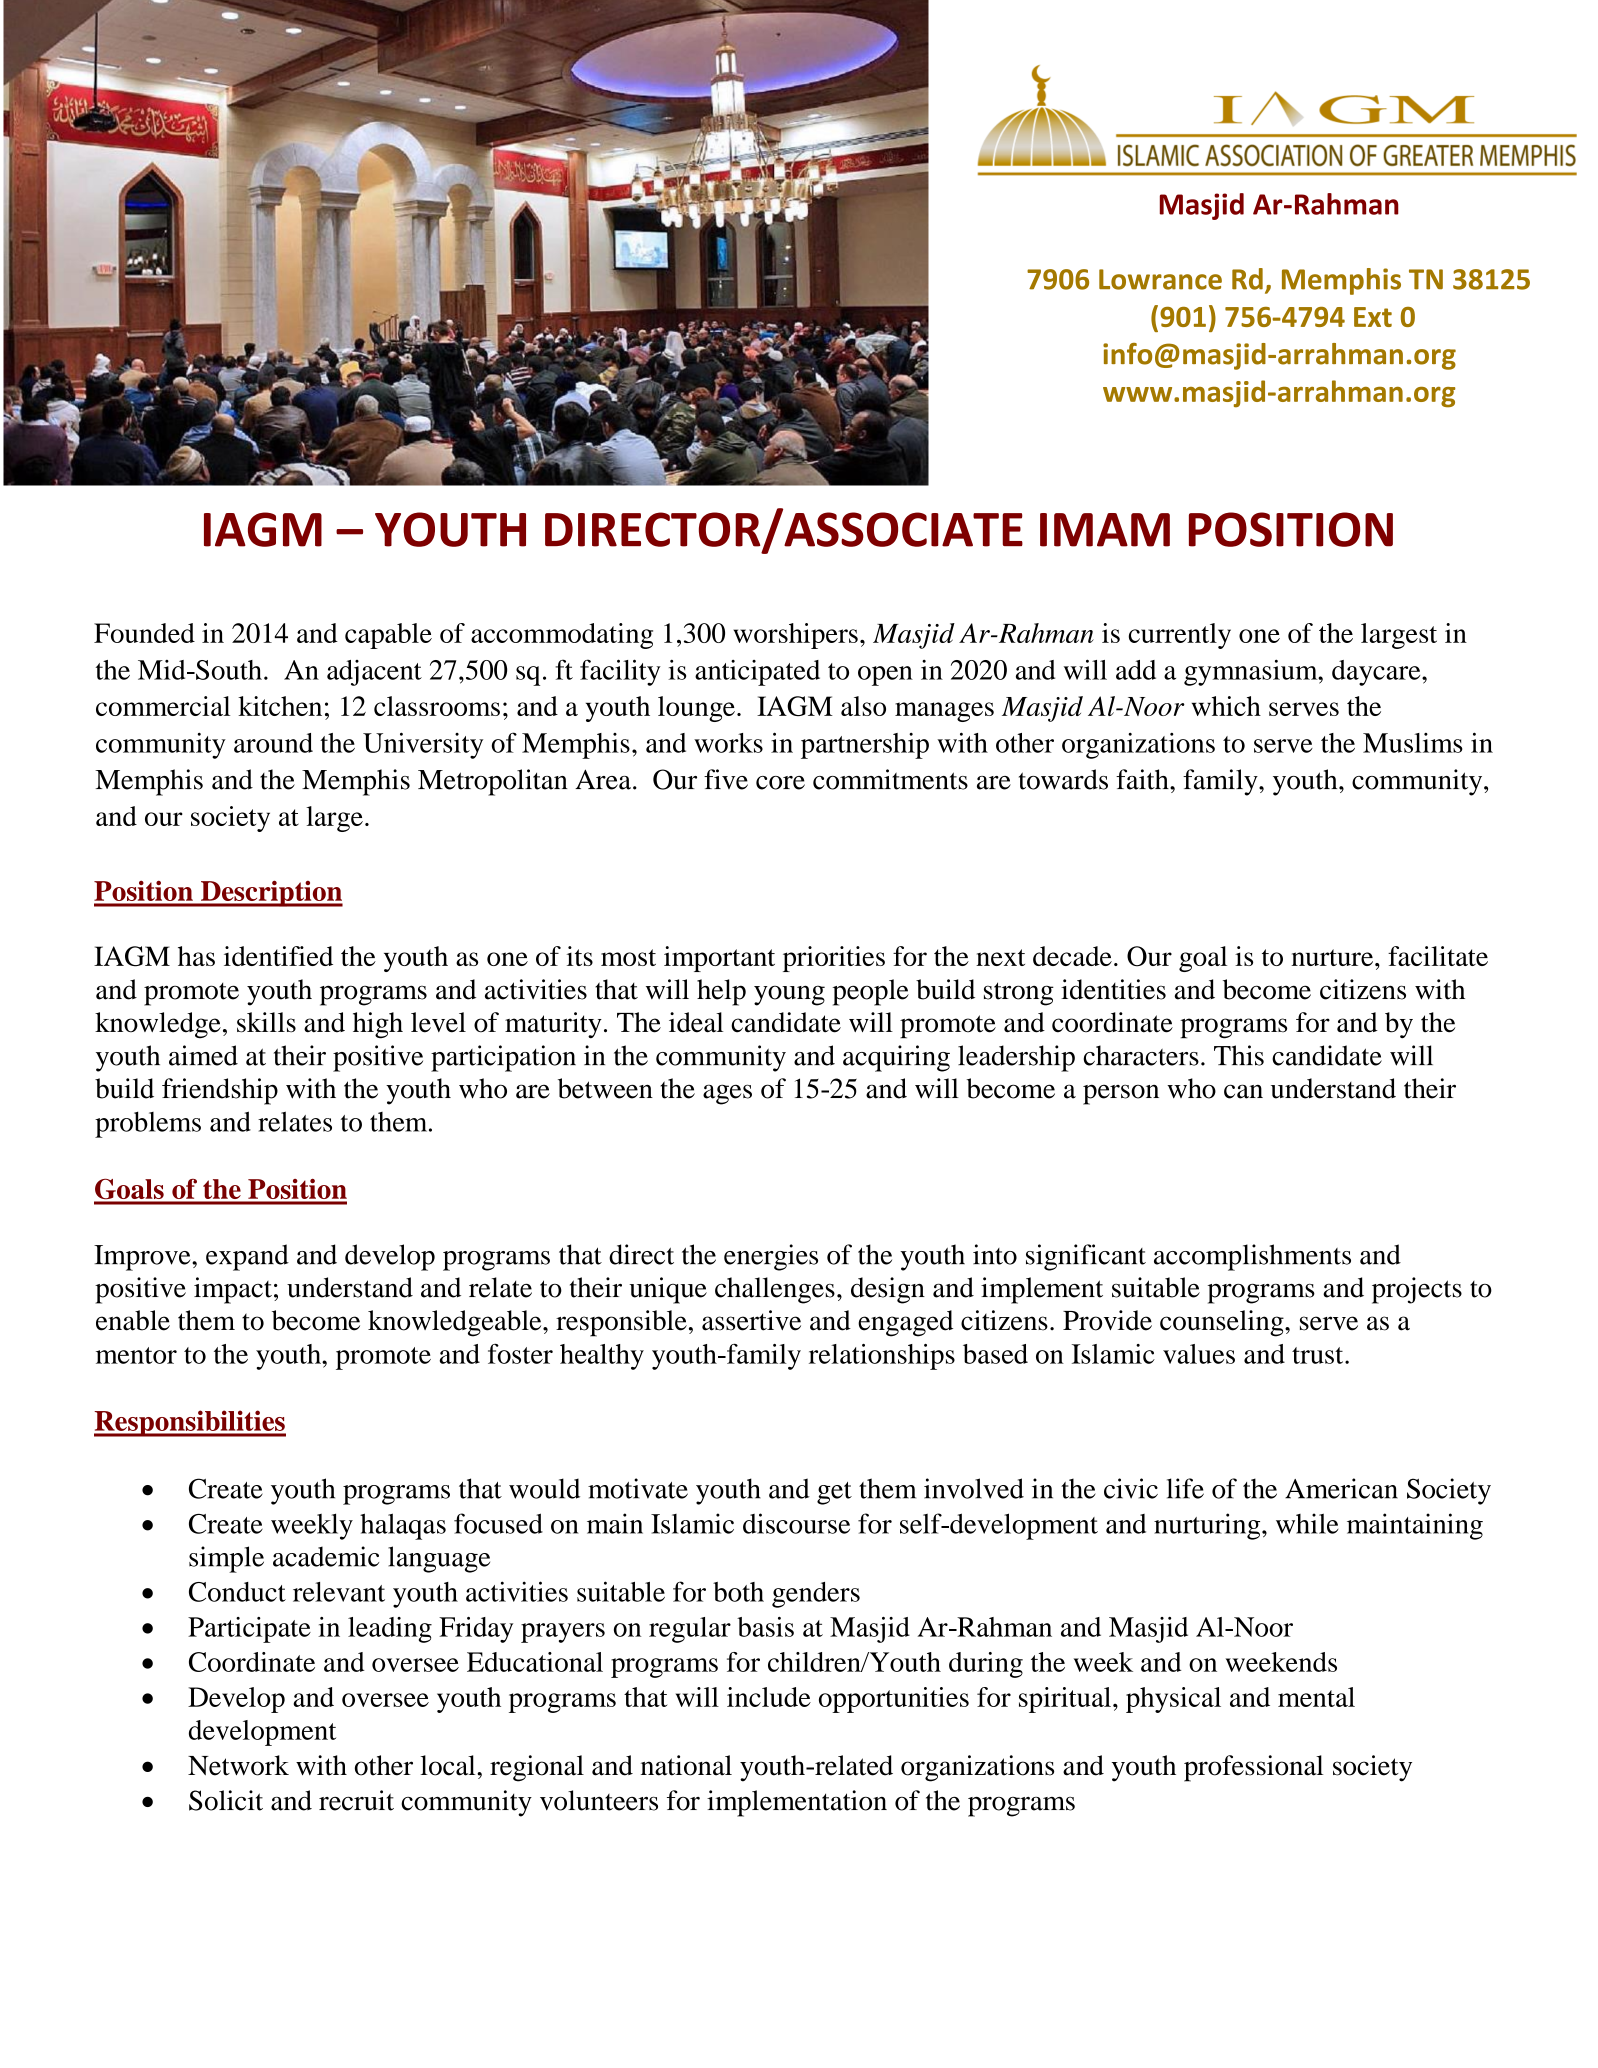  Describe the element at coordinates (1180, 636) in the document. I see `currently` at that location.
